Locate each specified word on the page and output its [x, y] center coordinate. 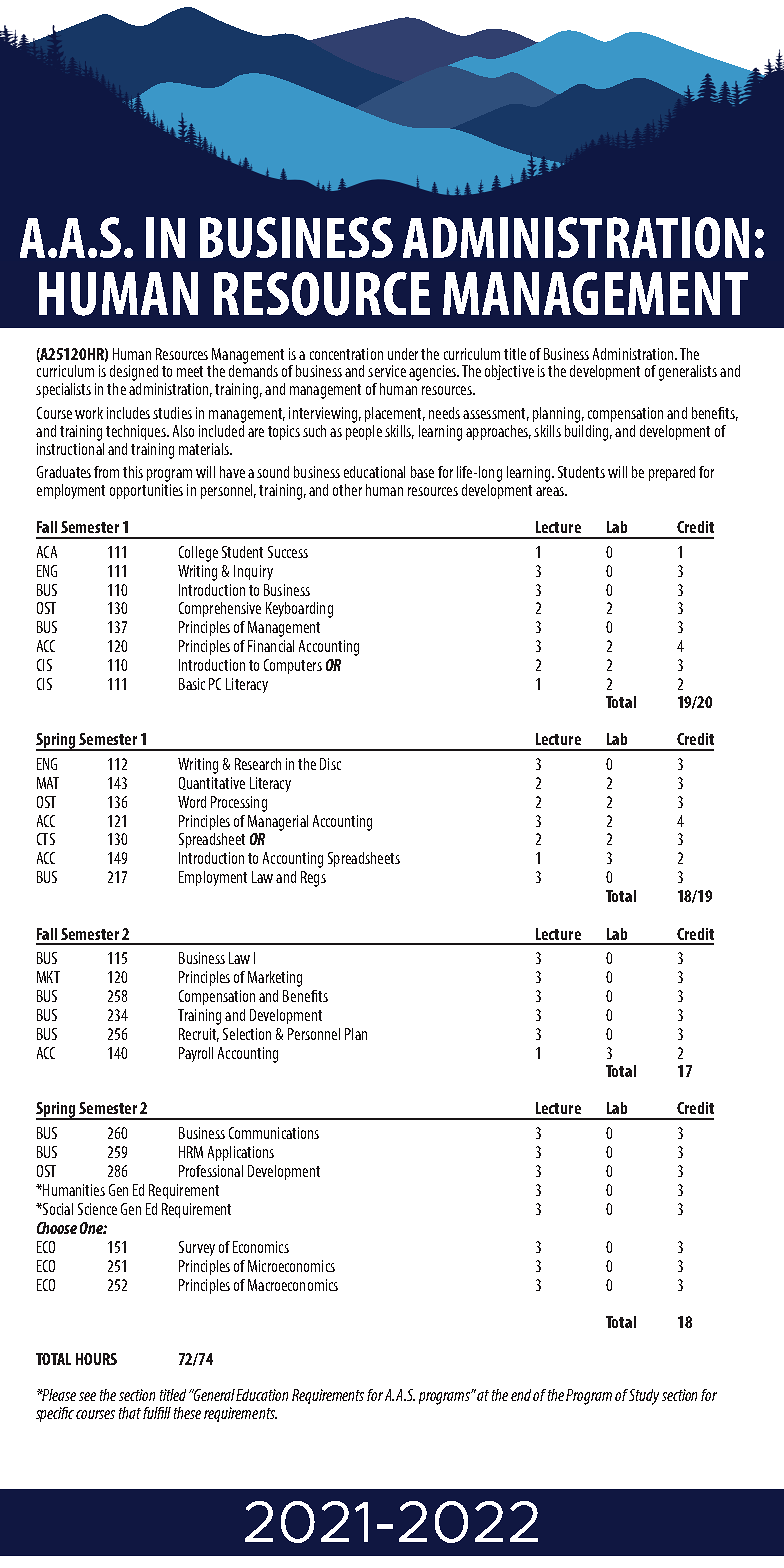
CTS [46, 839]
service [387, 371]
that [130, 1413]
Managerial [278, 823]
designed [134, 373]
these [187, 1413]
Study [644, 1397]
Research [258, 764]
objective [509, 372]
